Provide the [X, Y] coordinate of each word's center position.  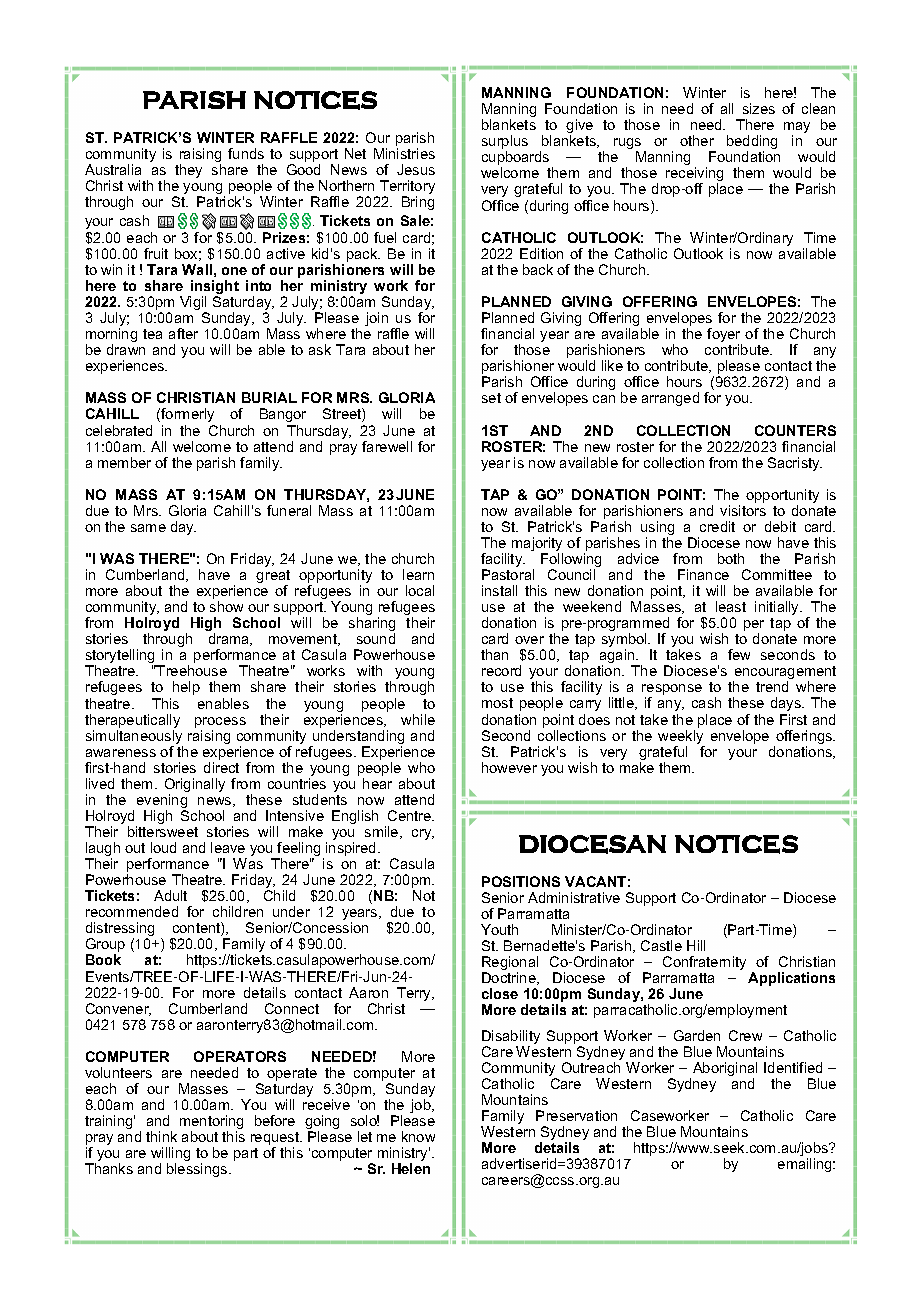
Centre [410, 815]
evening [162, 802]
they [188, 171]
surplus [505, 143]
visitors [743, 510]
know [418, 1136]
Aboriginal [725, 1070]
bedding [752, 143]
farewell [387, 446]
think [161, 1136]
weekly [681, 738]
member [124, 462]
